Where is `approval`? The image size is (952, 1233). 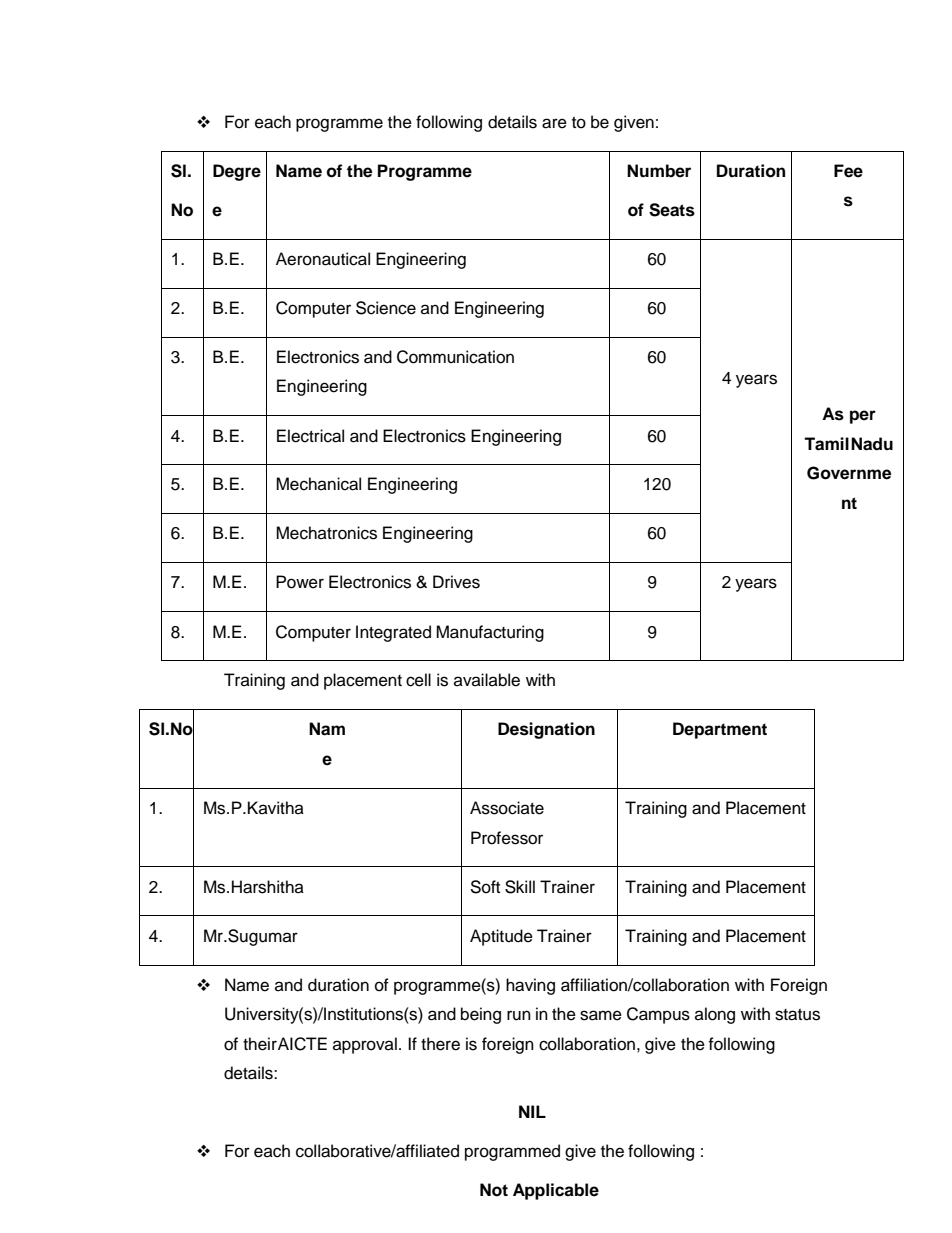
approval is located at coordinates (365, 1045).
